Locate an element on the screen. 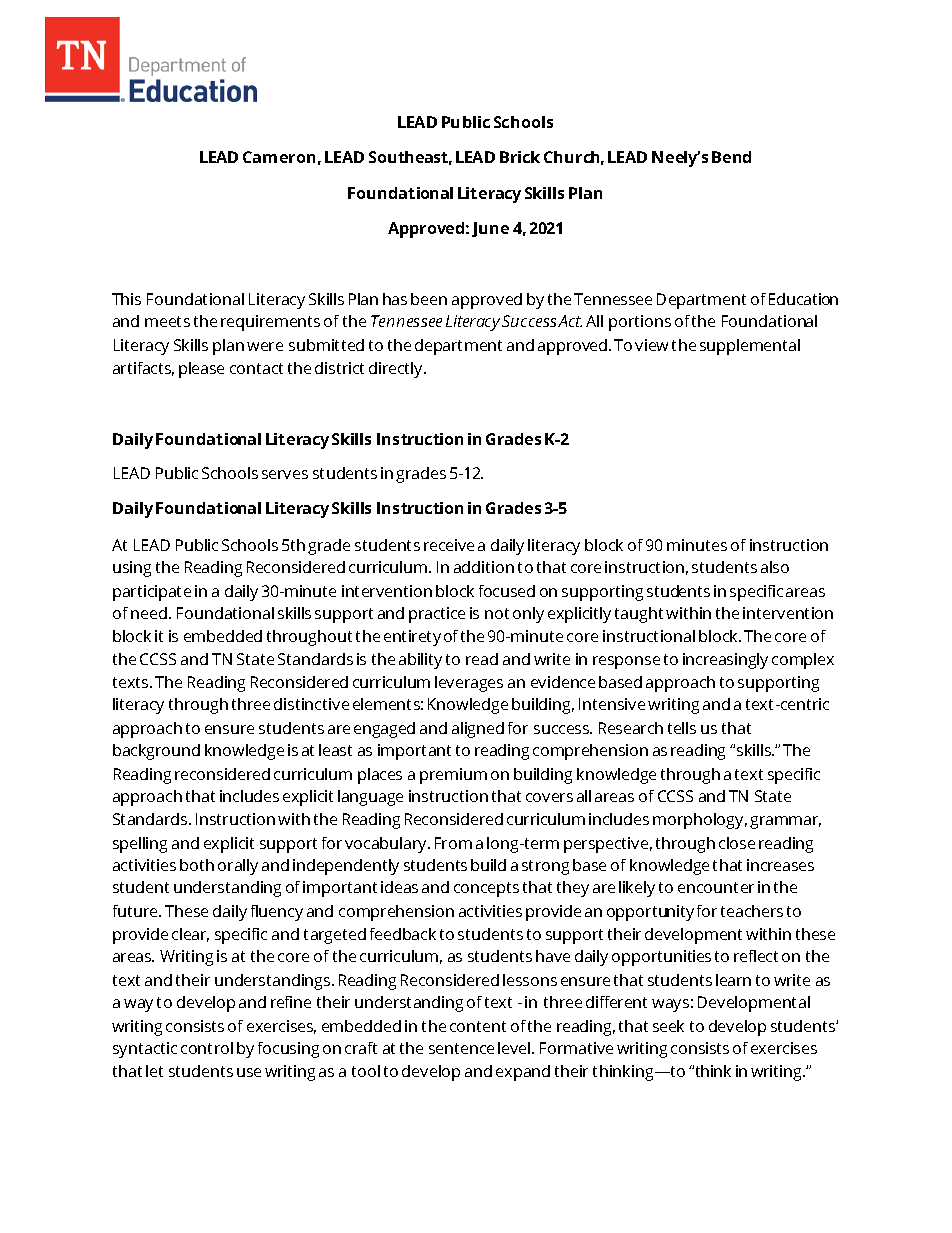 The image size is (952, 1233). Bend is located at coordinates (731, 157).
